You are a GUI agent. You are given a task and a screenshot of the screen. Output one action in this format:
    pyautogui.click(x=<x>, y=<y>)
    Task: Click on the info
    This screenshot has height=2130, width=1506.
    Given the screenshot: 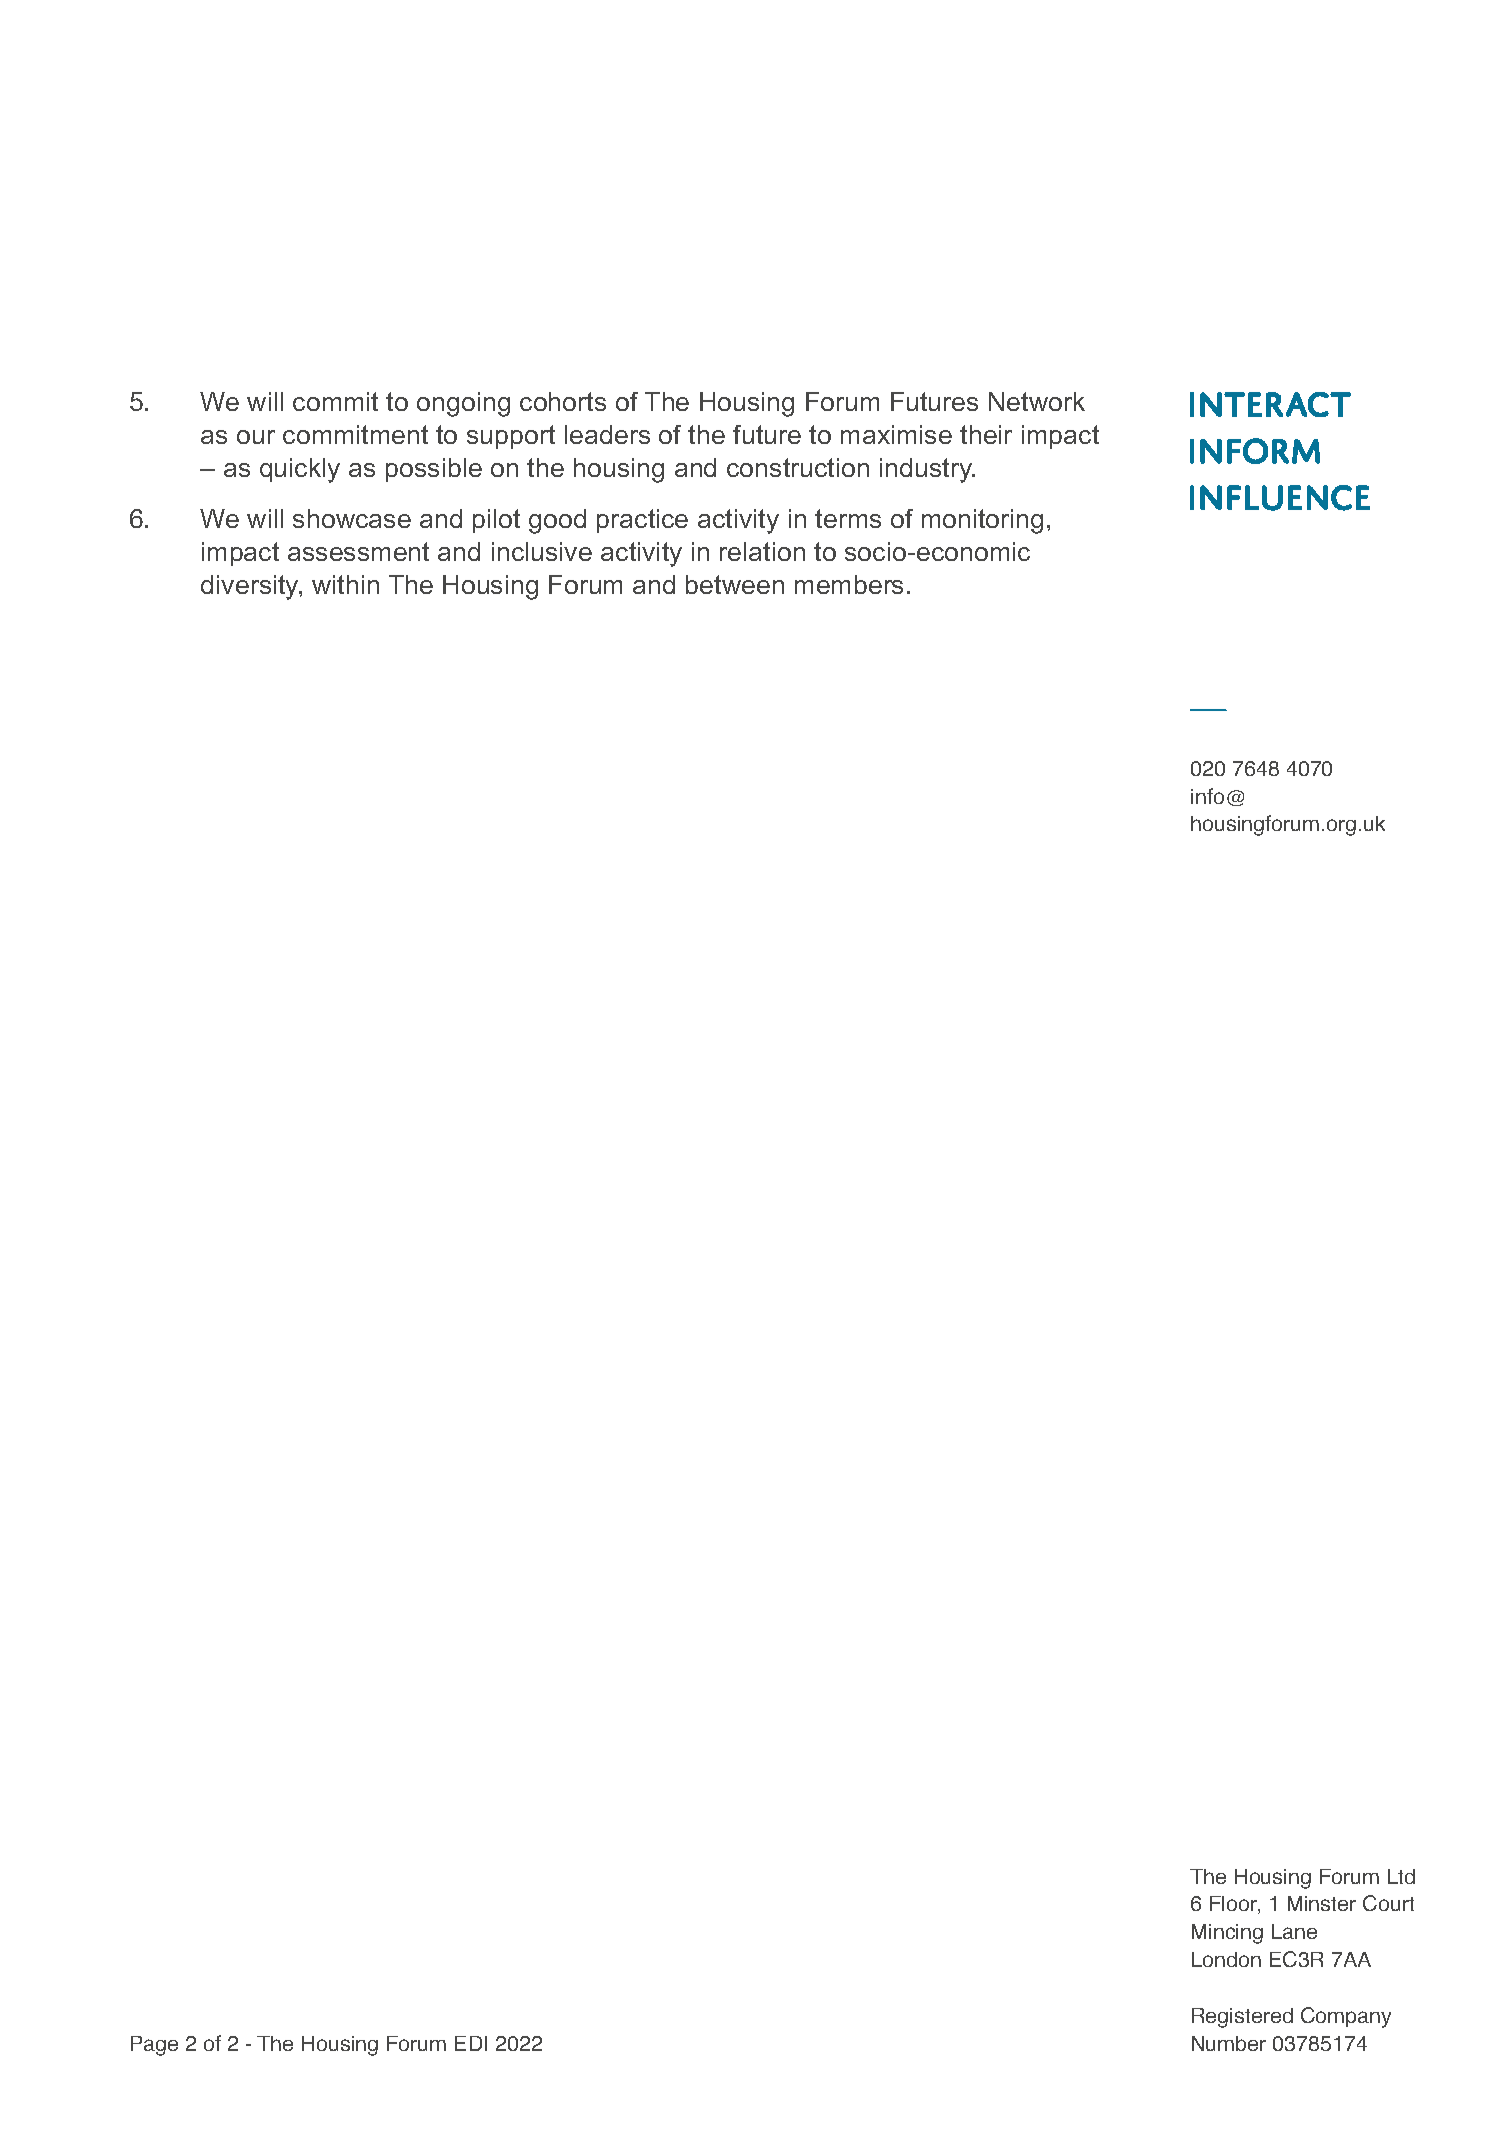 What is the action you would take?
    pyautogui.click(x=1207, y=796)
